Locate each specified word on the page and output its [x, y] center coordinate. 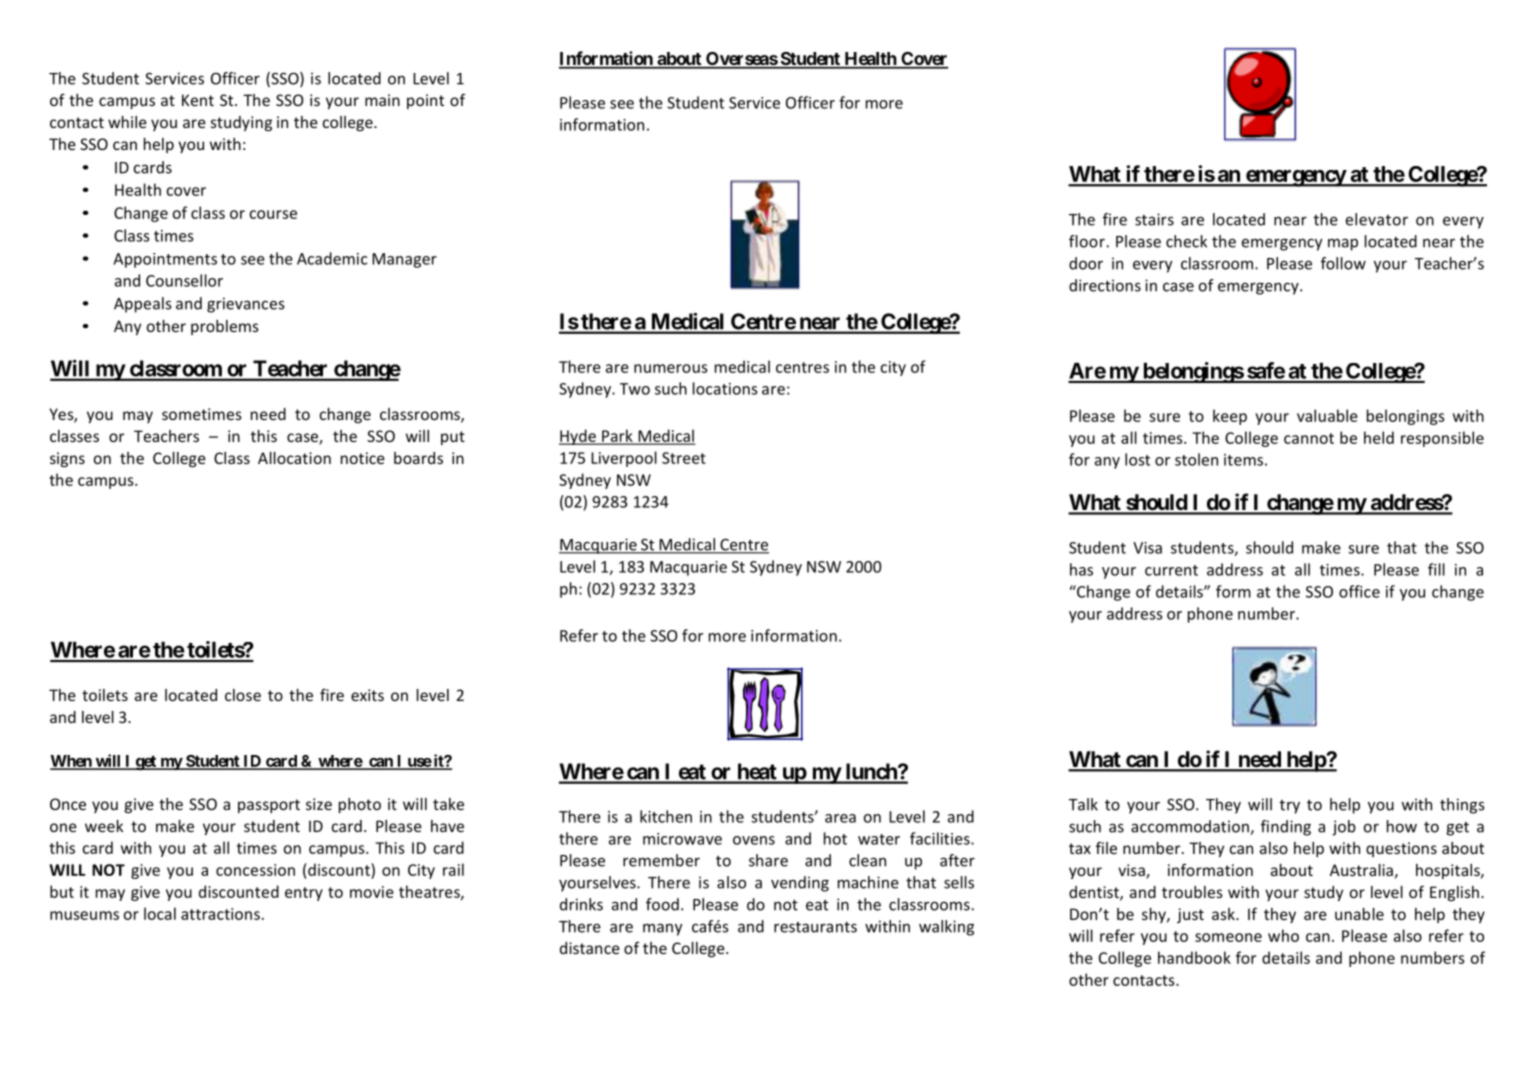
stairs [1154, 219]
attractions [220, 914]
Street [684, 458]
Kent [198, 100]
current [1171, 570]
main [382, 100]
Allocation [294, 458]
